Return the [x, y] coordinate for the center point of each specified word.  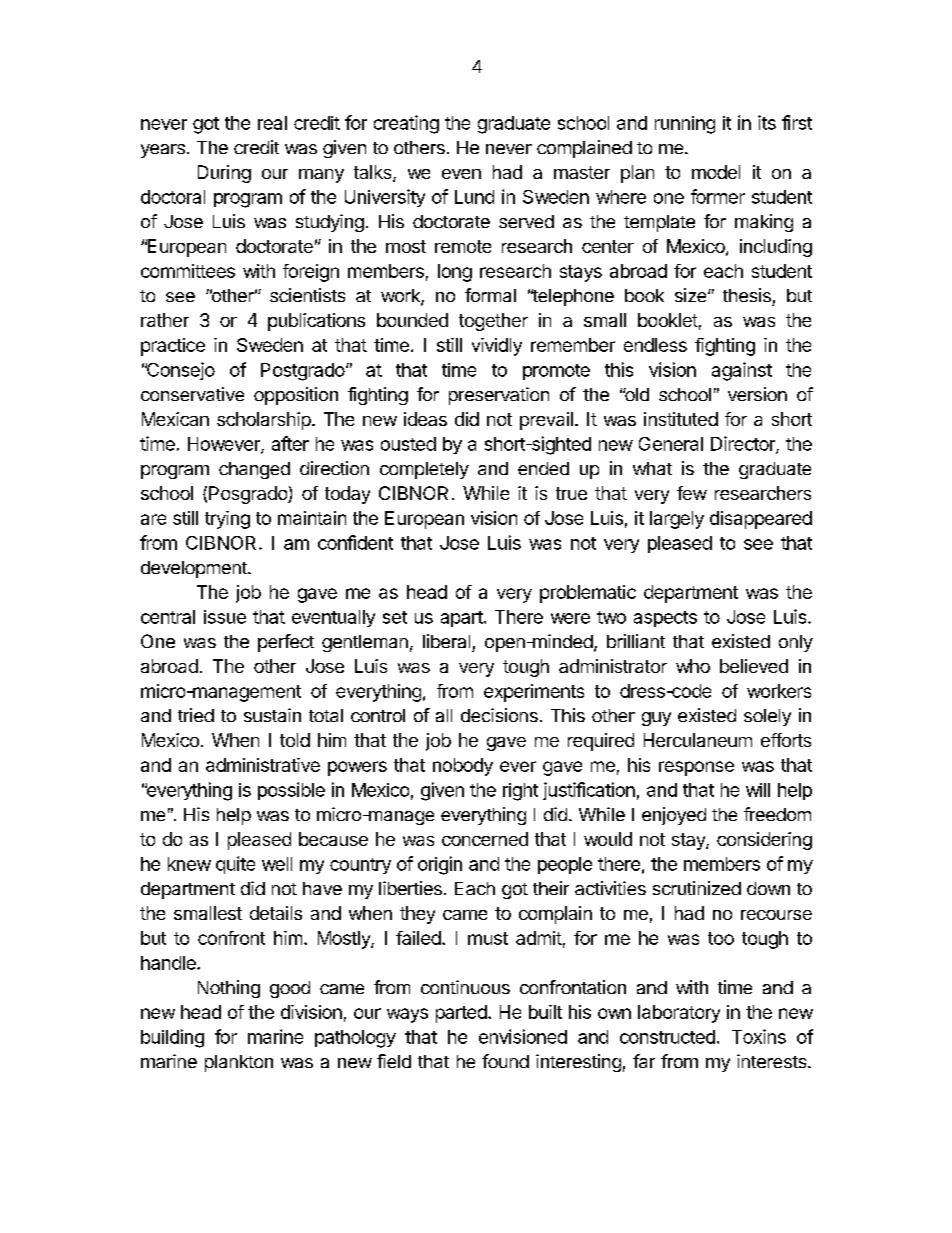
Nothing [229, 989]
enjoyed [674, 816]
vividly [497, 347]
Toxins [759, 1036]
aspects [665, 619]
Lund [474, 197]
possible [291, 791]
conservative [192, 394]
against [742, 371]
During [224, 174]
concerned [485, 839]
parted [461, 1014]
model [716, 172]
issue [225, 617]
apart [462, 619]
